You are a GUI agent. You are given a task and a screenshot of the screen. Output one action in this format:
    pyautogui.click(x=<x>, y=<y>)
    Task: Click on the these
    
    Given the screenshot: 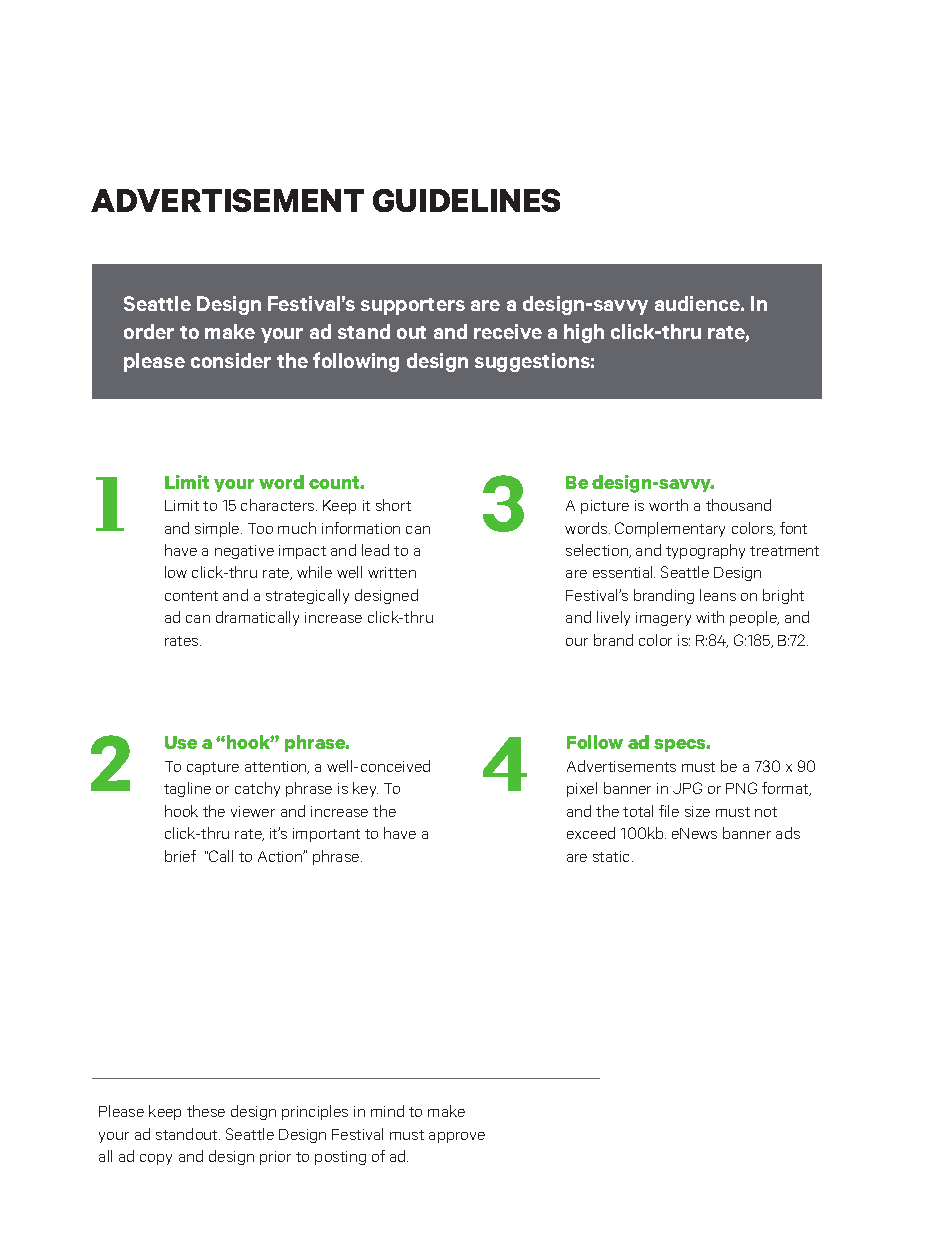 What is the action you would take?
    pyautogui.click(x=206, y=1111)
